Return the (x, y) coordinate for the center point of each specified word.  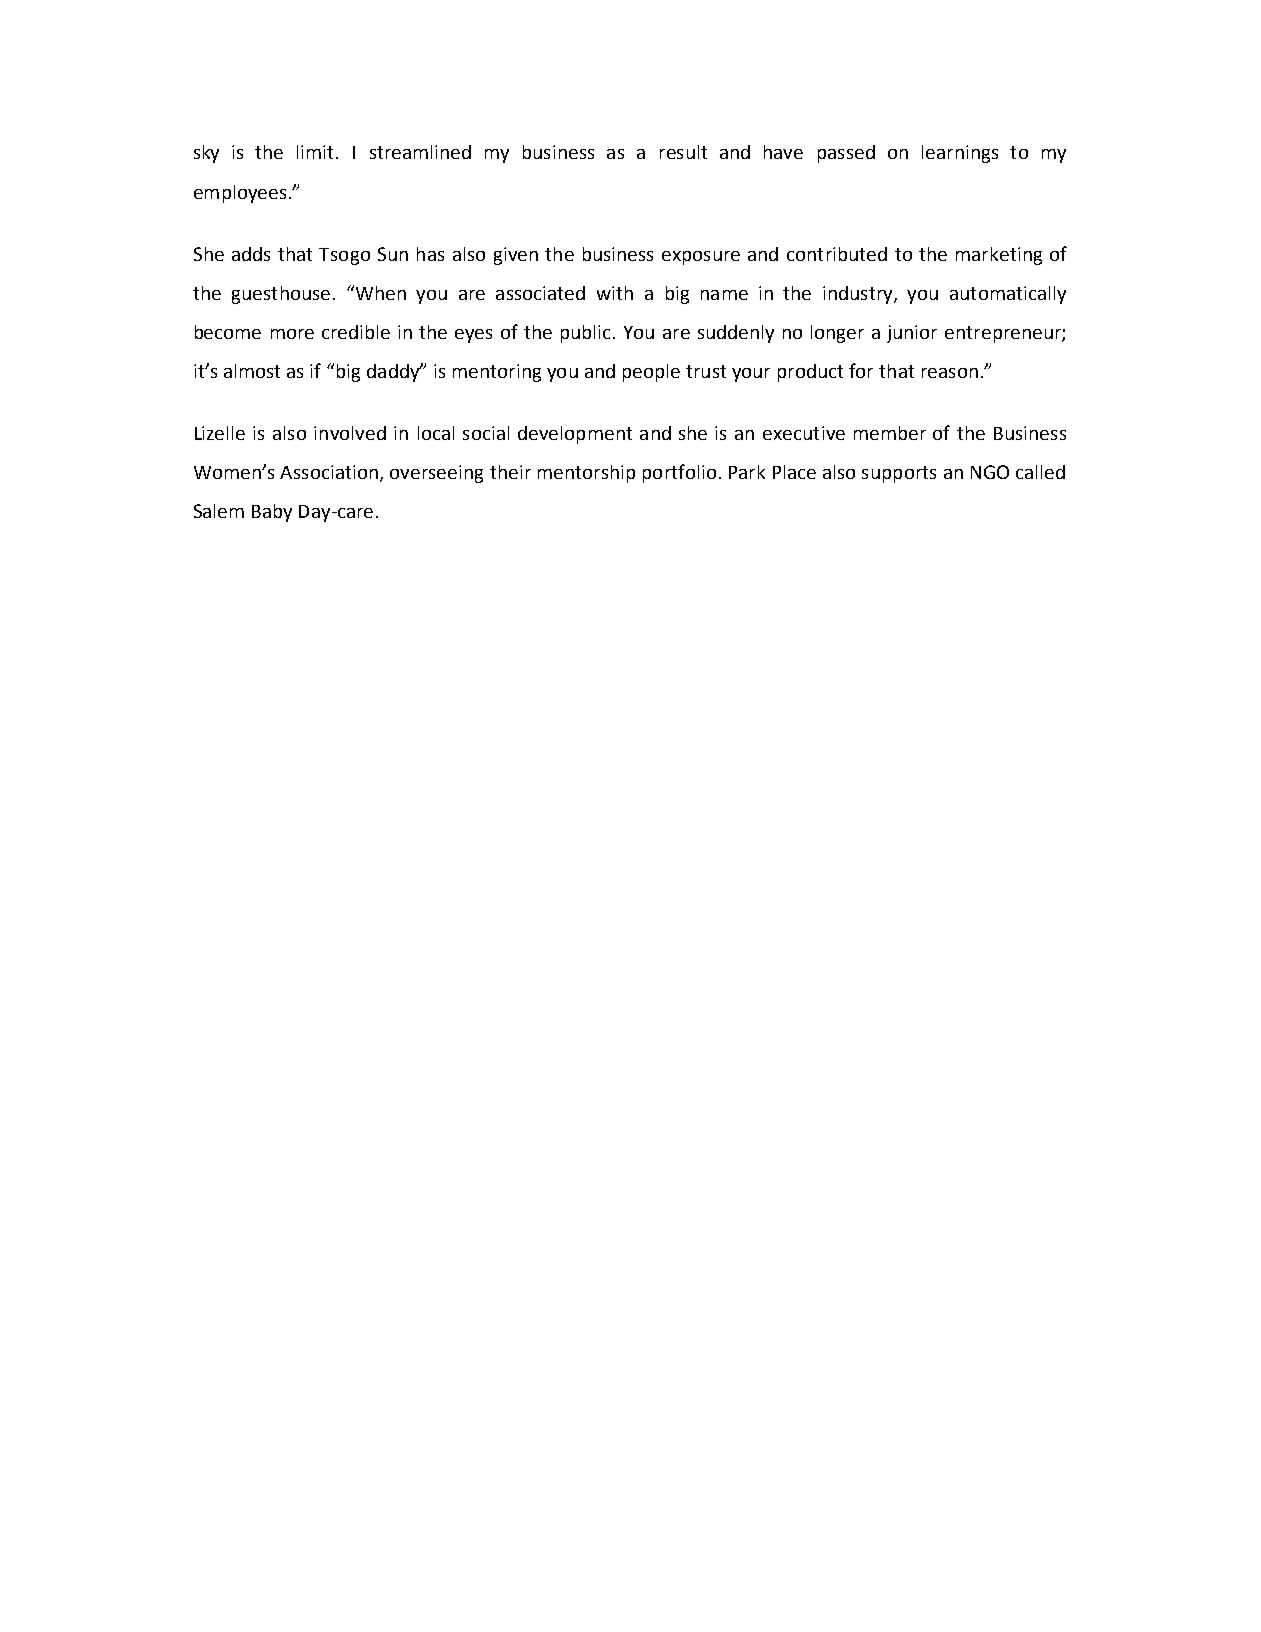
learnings (960, 154)
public (585, 334)
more (292, 334)
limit (317, 152)
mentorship (586, 474)
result (683, 152)
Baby (272, 513)
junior (912, 334)
